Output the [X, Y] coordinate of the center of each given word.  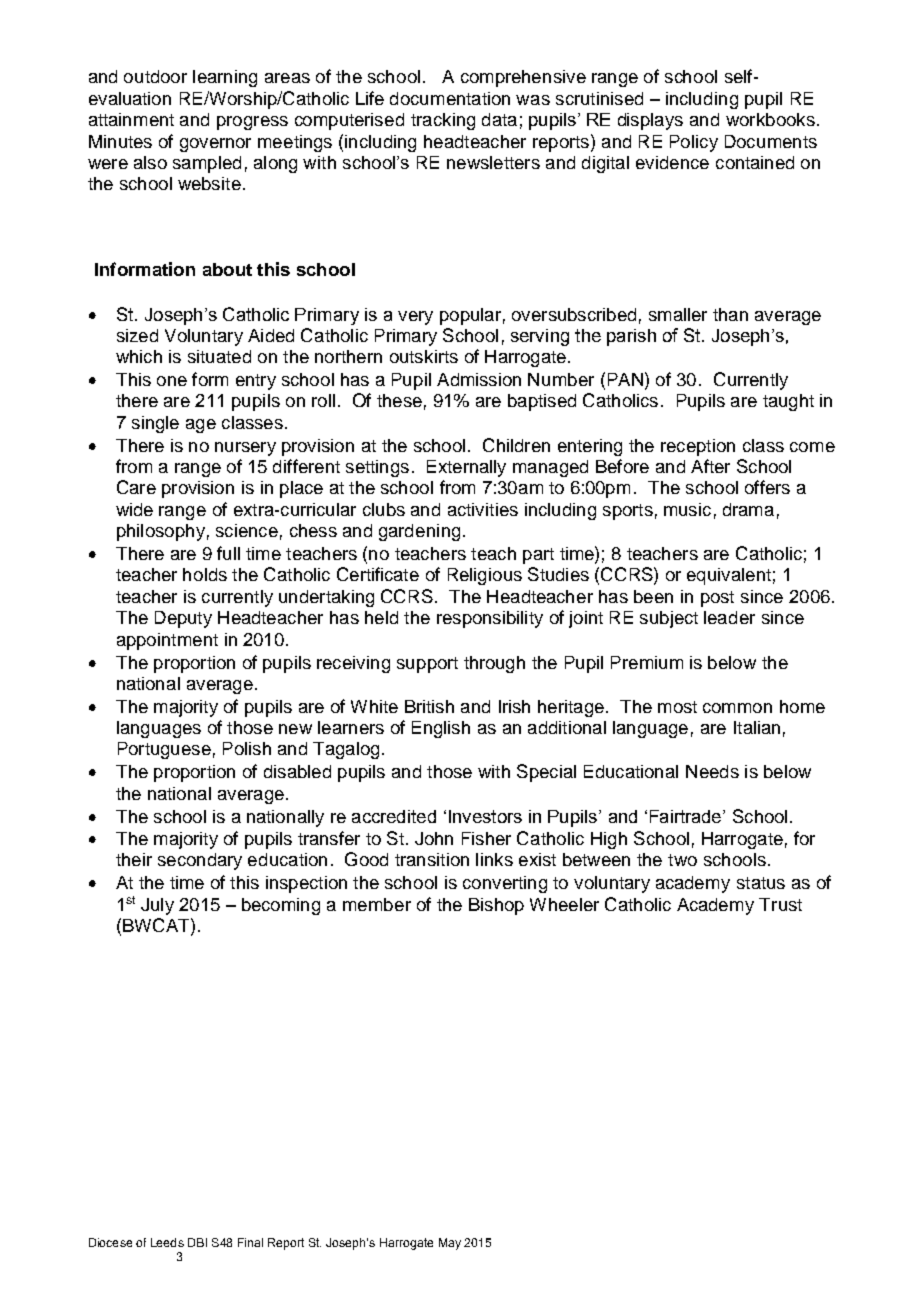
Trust [780, 904]
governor [215, 145]
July [157, 906]
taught [788, 402]
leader [729, 617]
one [172, 381]
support [427, 665]
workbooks [770, 119]
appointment [167, 641]
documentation [450, 98]
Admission [479, 379]
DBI [197, 1242]
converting [505, 884]
